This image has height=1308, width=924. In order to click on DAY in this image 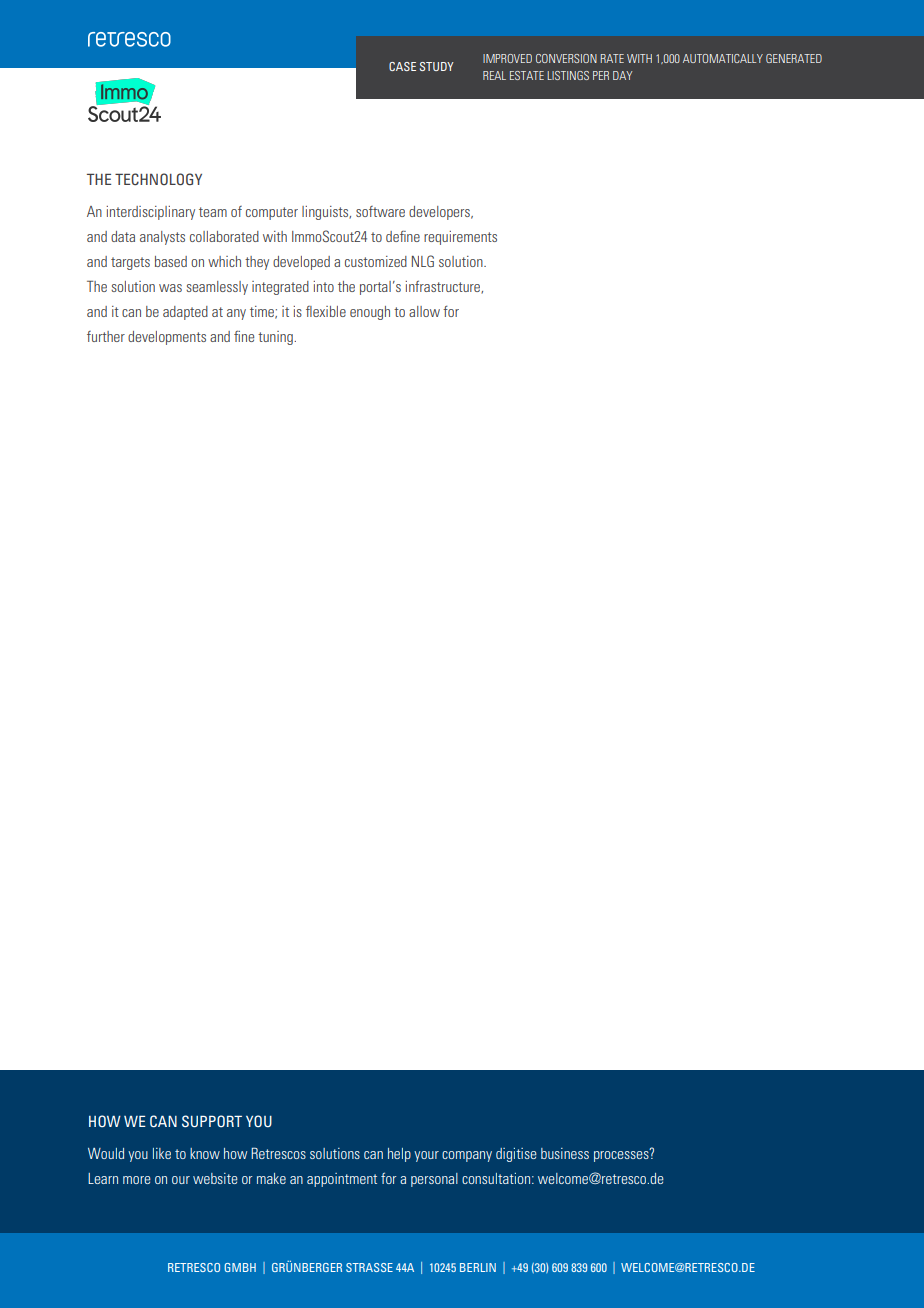, I will do `click(622, 75)`.
